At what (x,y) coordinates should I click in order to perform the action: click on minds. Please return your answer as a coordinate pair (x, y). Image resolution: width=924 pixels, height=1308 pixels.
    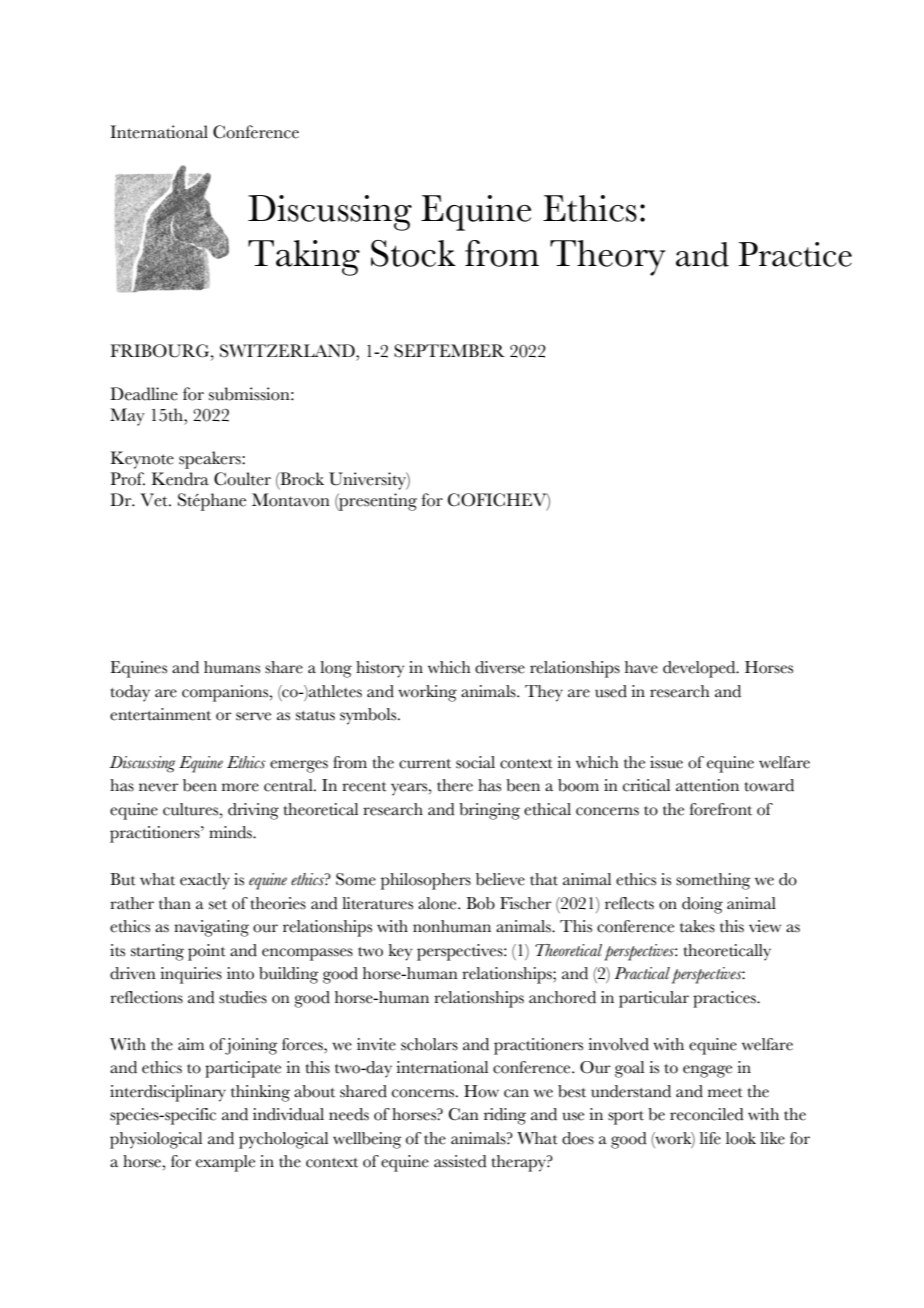
    Looking at the image, I should click on (231, 832).
